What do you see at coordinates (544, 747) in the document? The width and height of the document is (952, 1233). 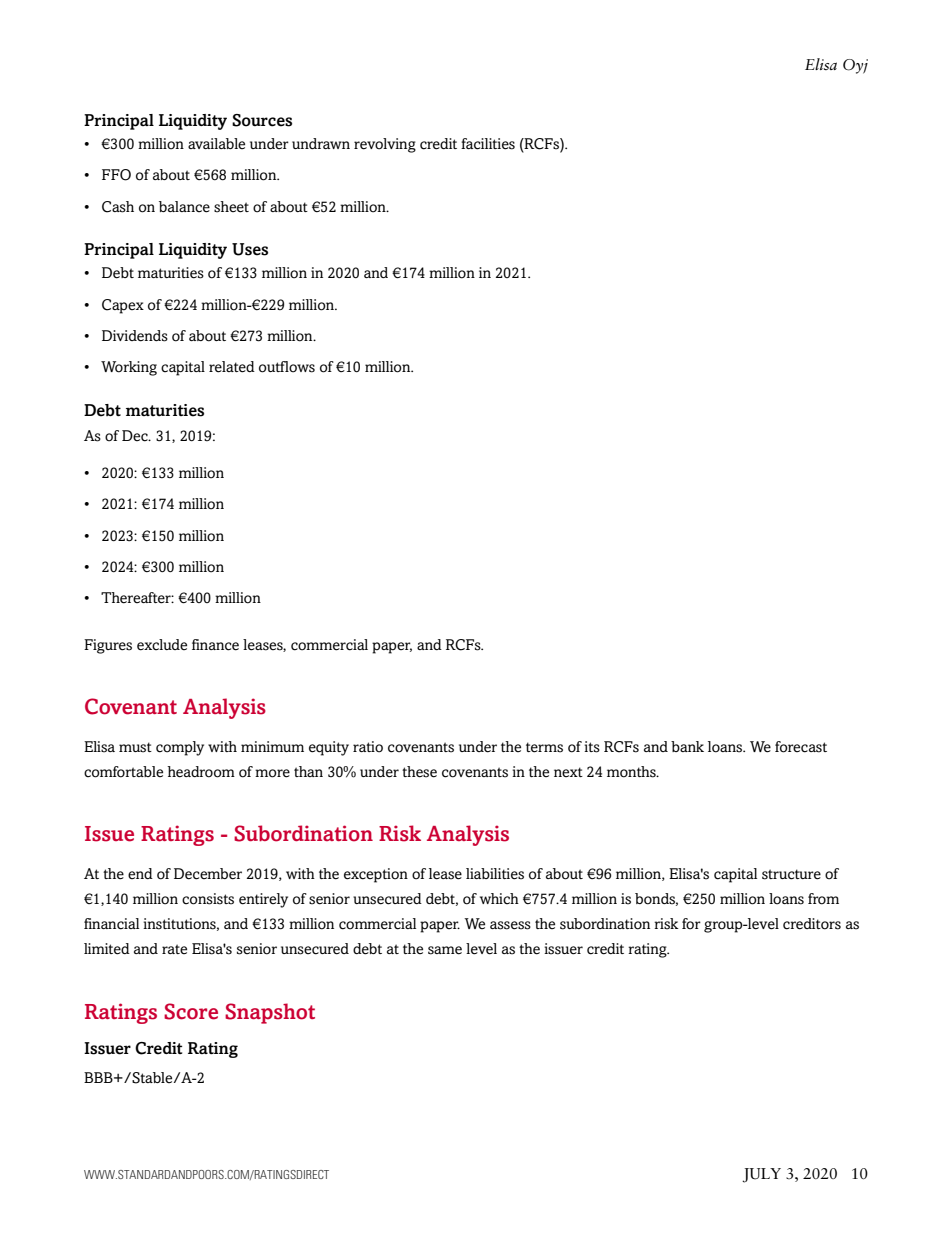 I see `terms` at bounding box center [544, 747].
